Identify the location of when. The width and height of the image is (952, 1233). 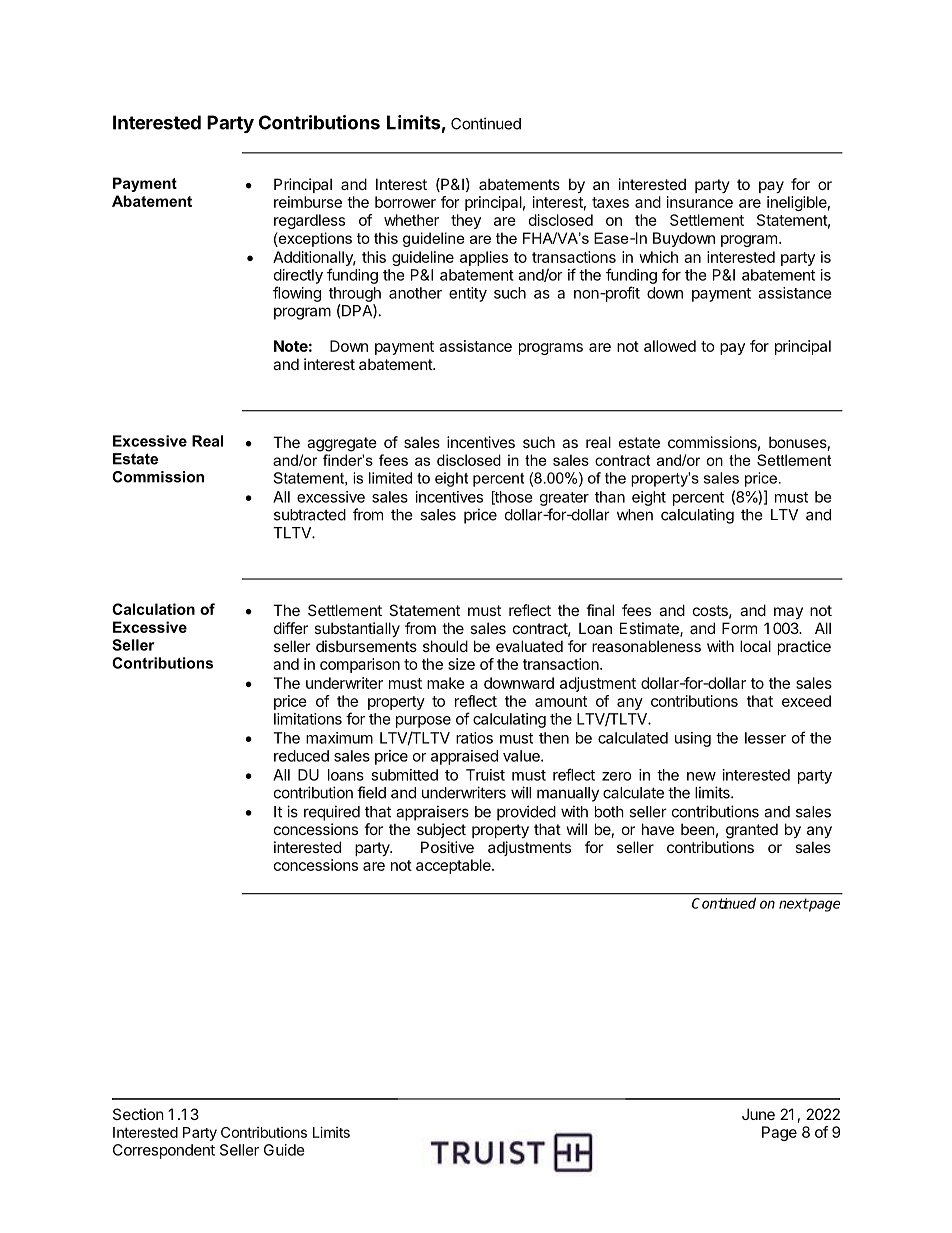
(635, 515).
